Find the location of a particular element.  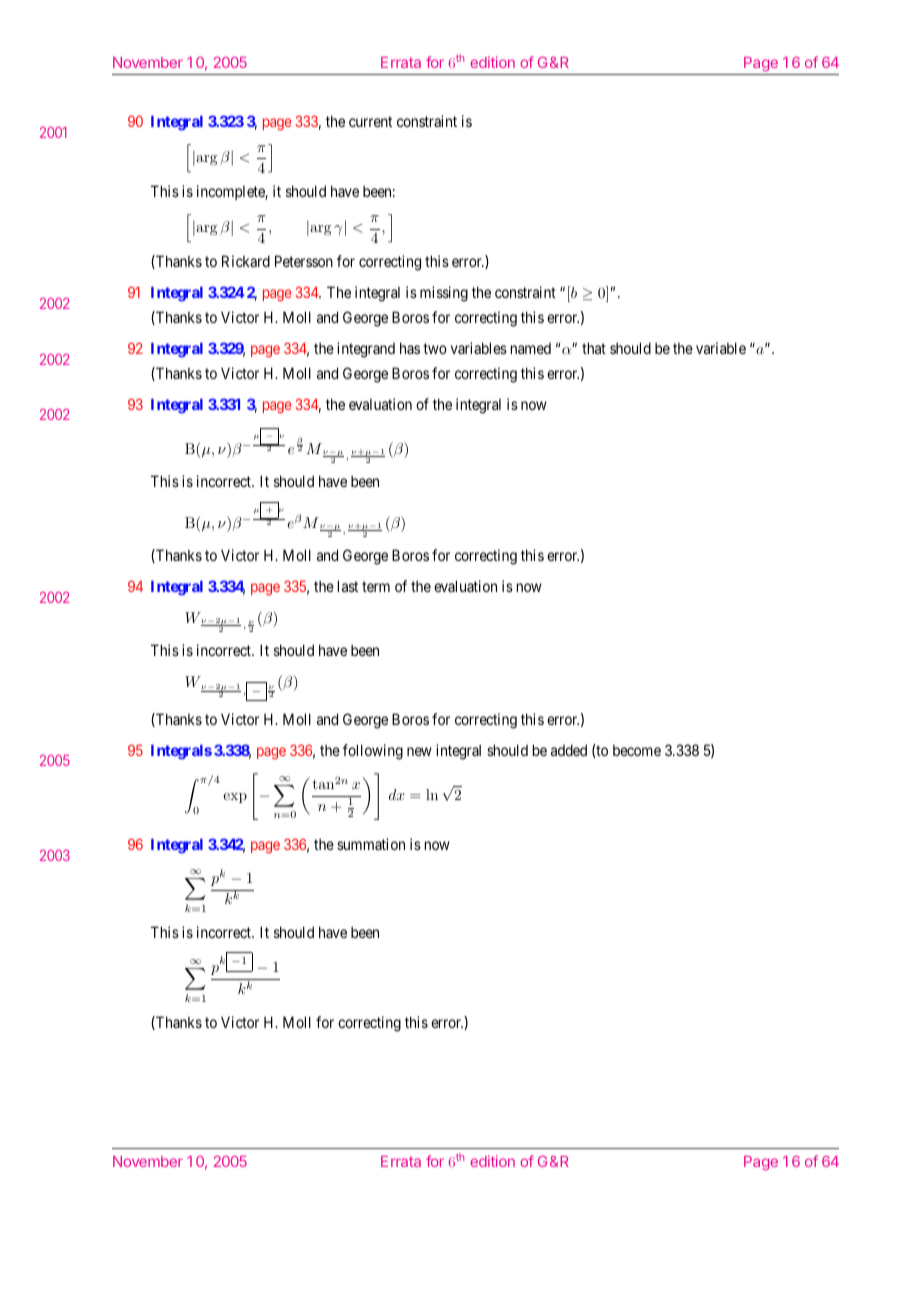

last is located at coordinates (348, 586).
